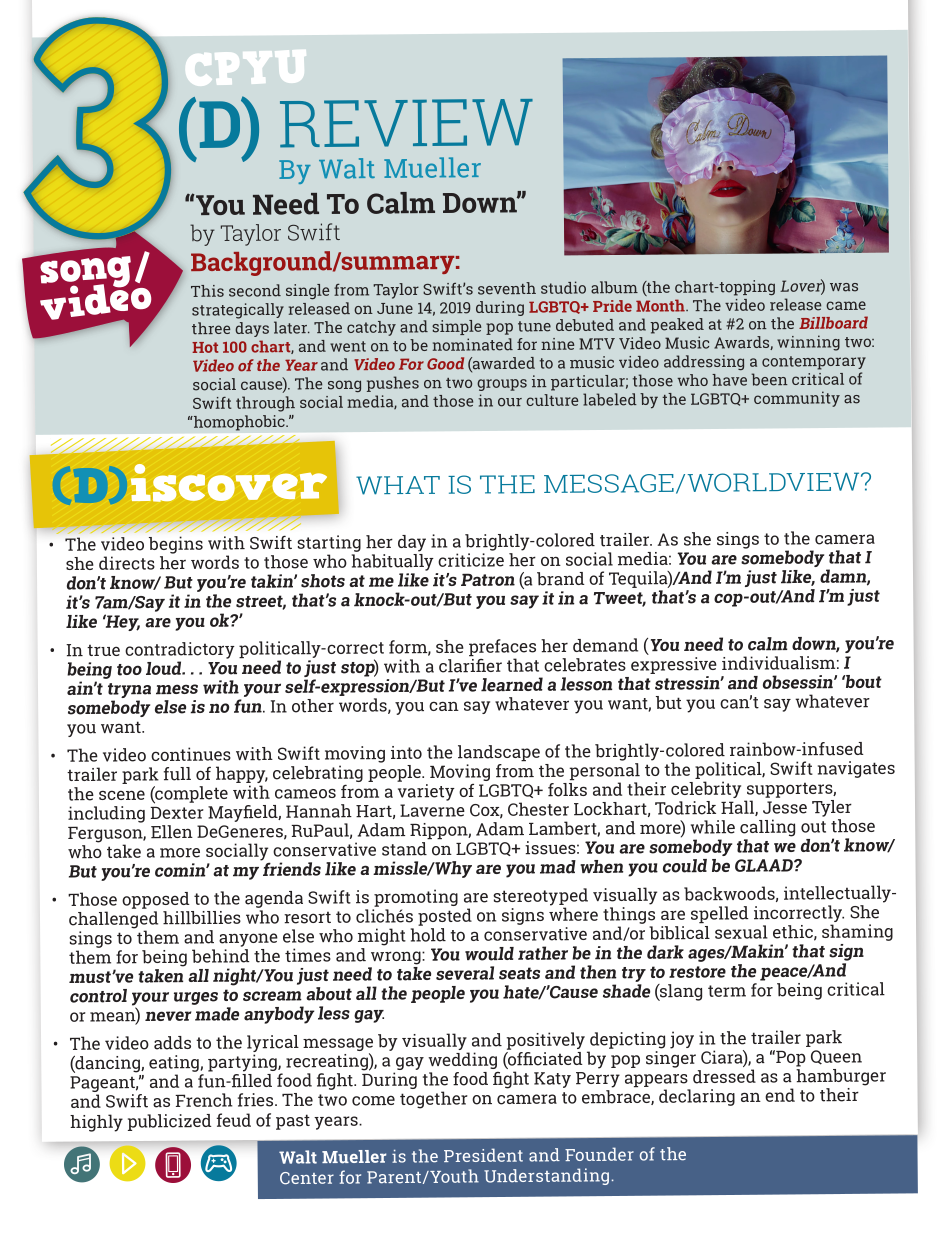  I want to click on three, so click(211, 328).
